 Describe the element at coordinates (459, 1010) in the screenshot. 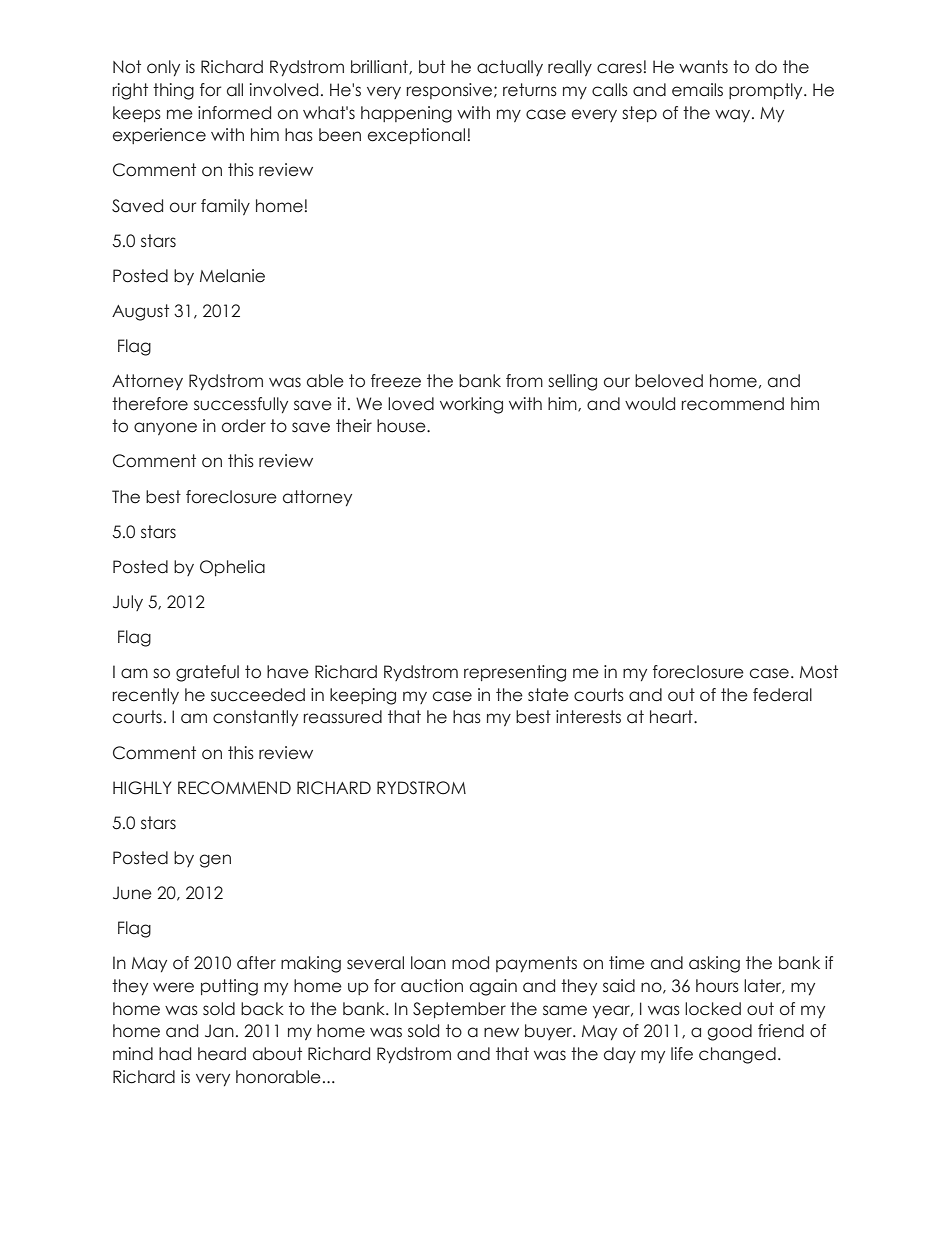

I see `September` at that location.
